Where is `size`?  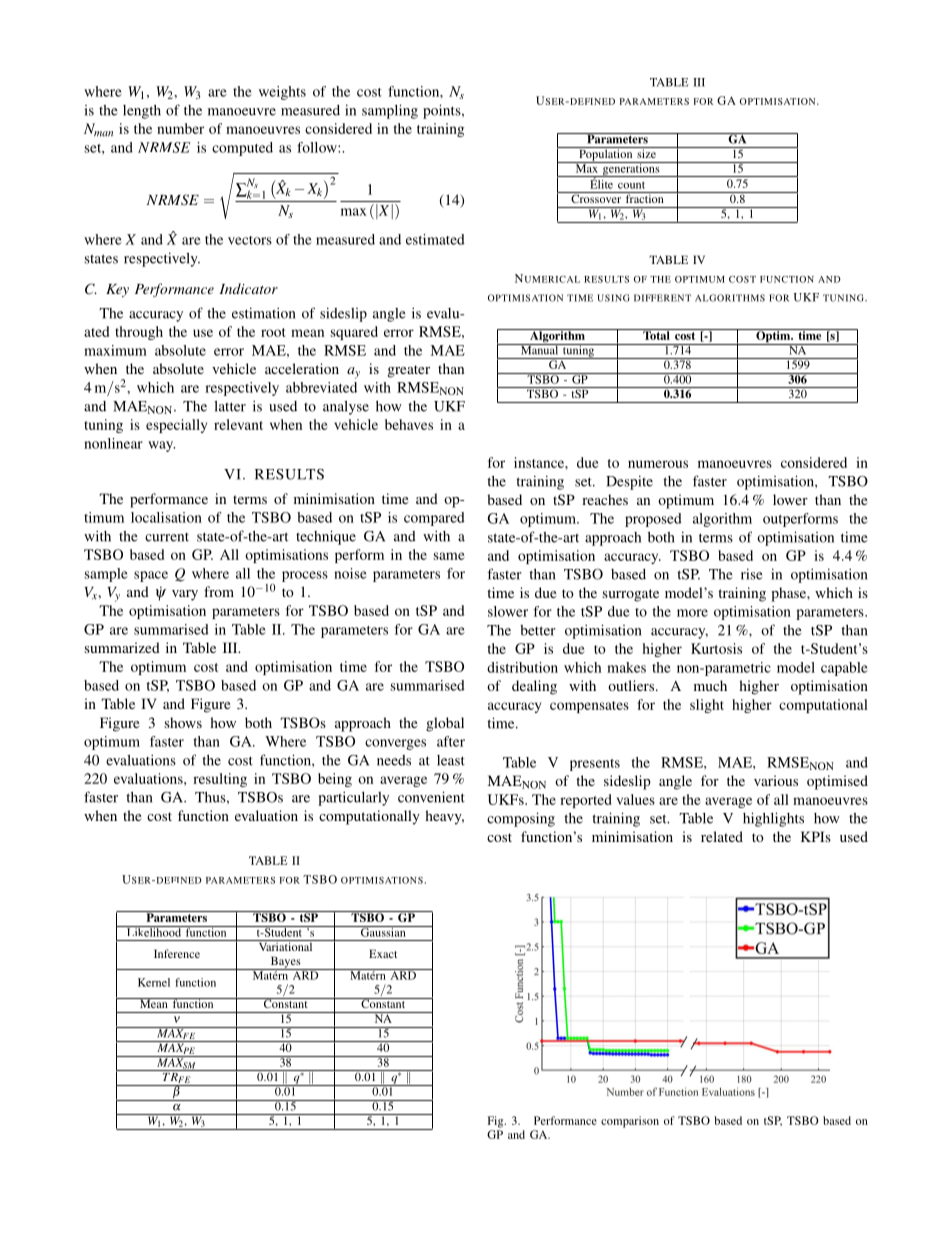
size is located at coordinates (646, 152).
